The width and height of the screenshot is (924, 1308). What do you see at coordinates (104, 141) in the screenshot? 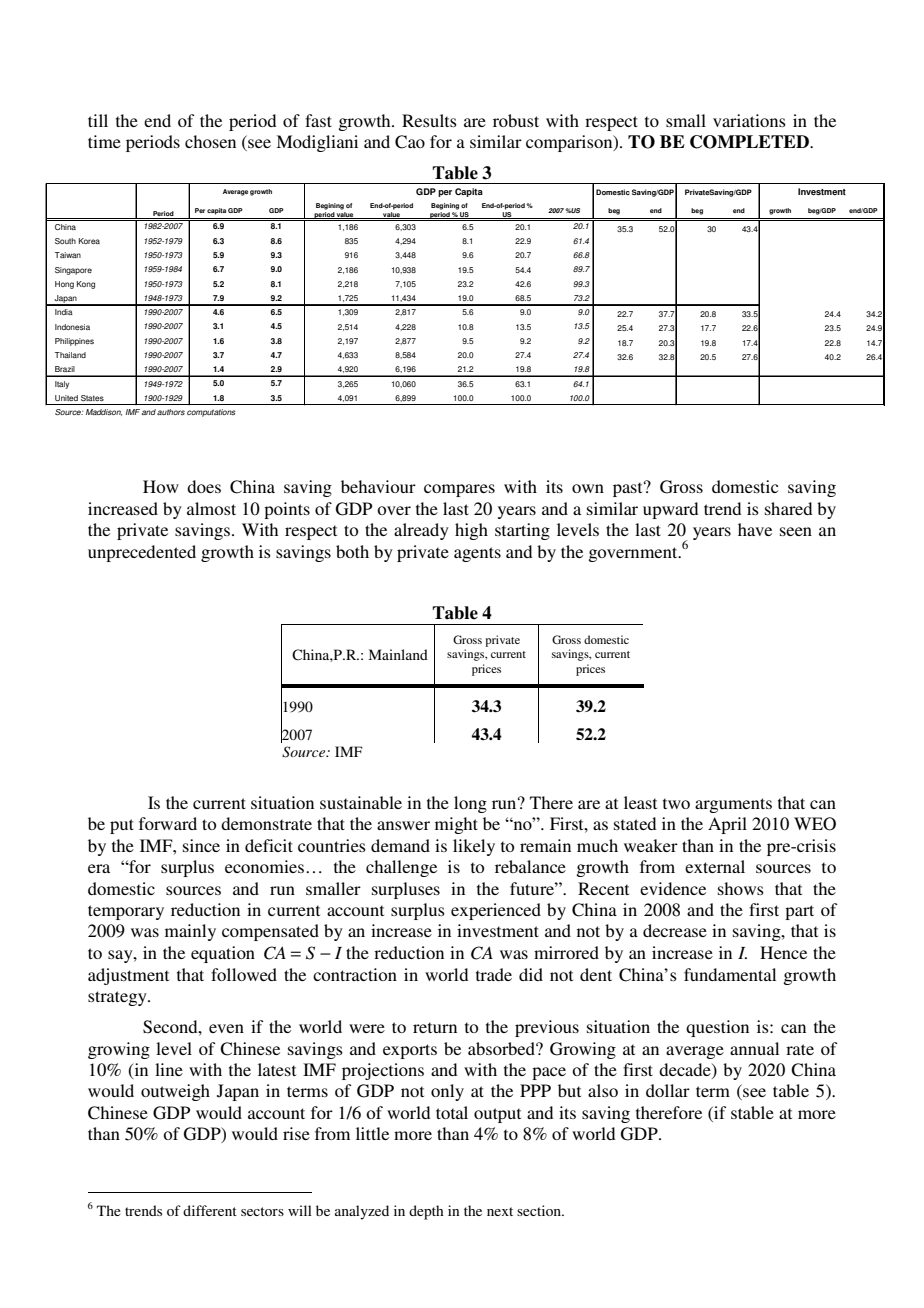
I see `time` at bounding box center [104, 141].
